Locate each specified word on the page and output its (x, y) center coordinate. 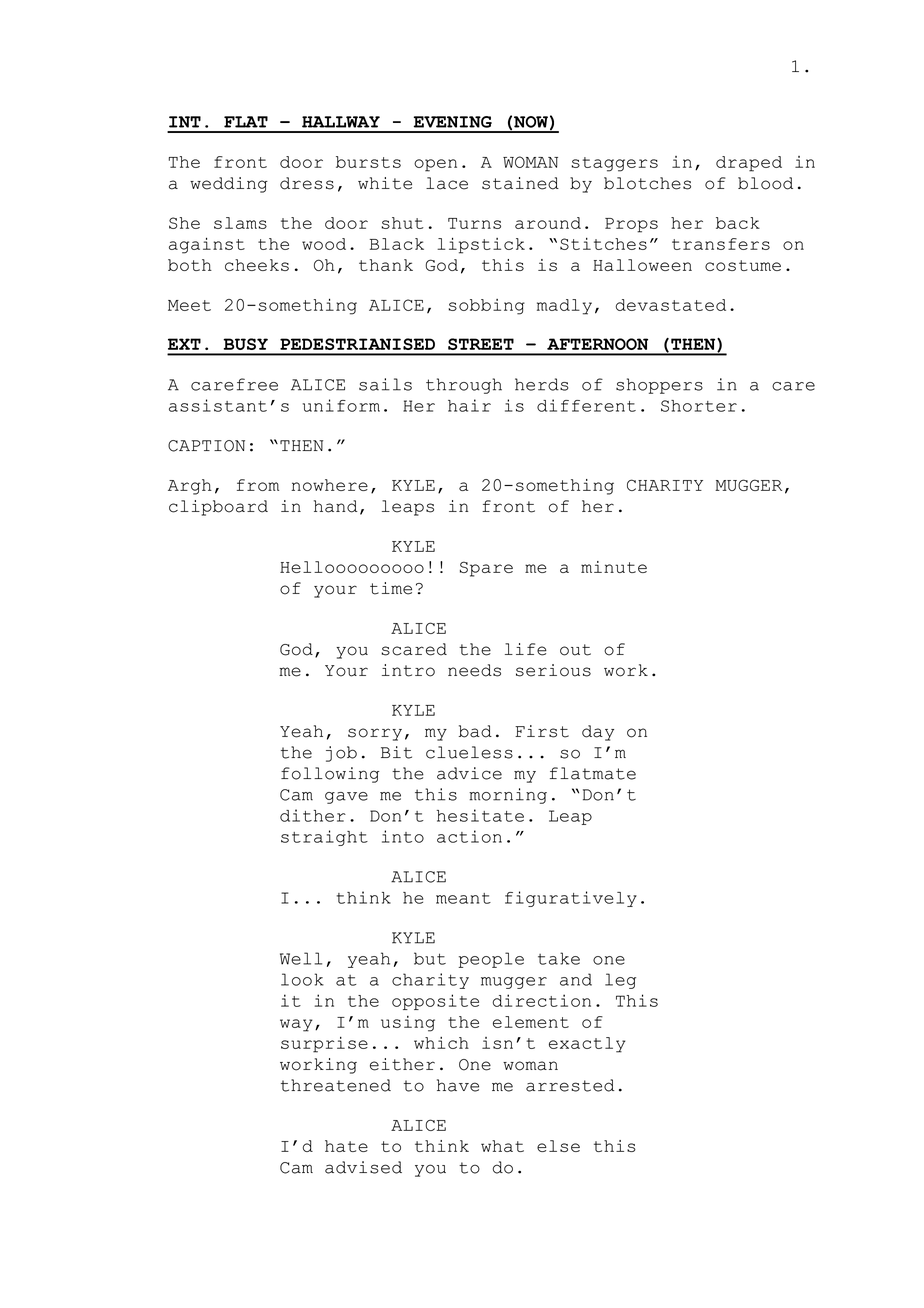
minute (614, 567)
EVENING (453, 122)
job (341, 754)
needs (474, 670)
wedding (229, 185)
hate (346, 1146)
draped (749, 164)
